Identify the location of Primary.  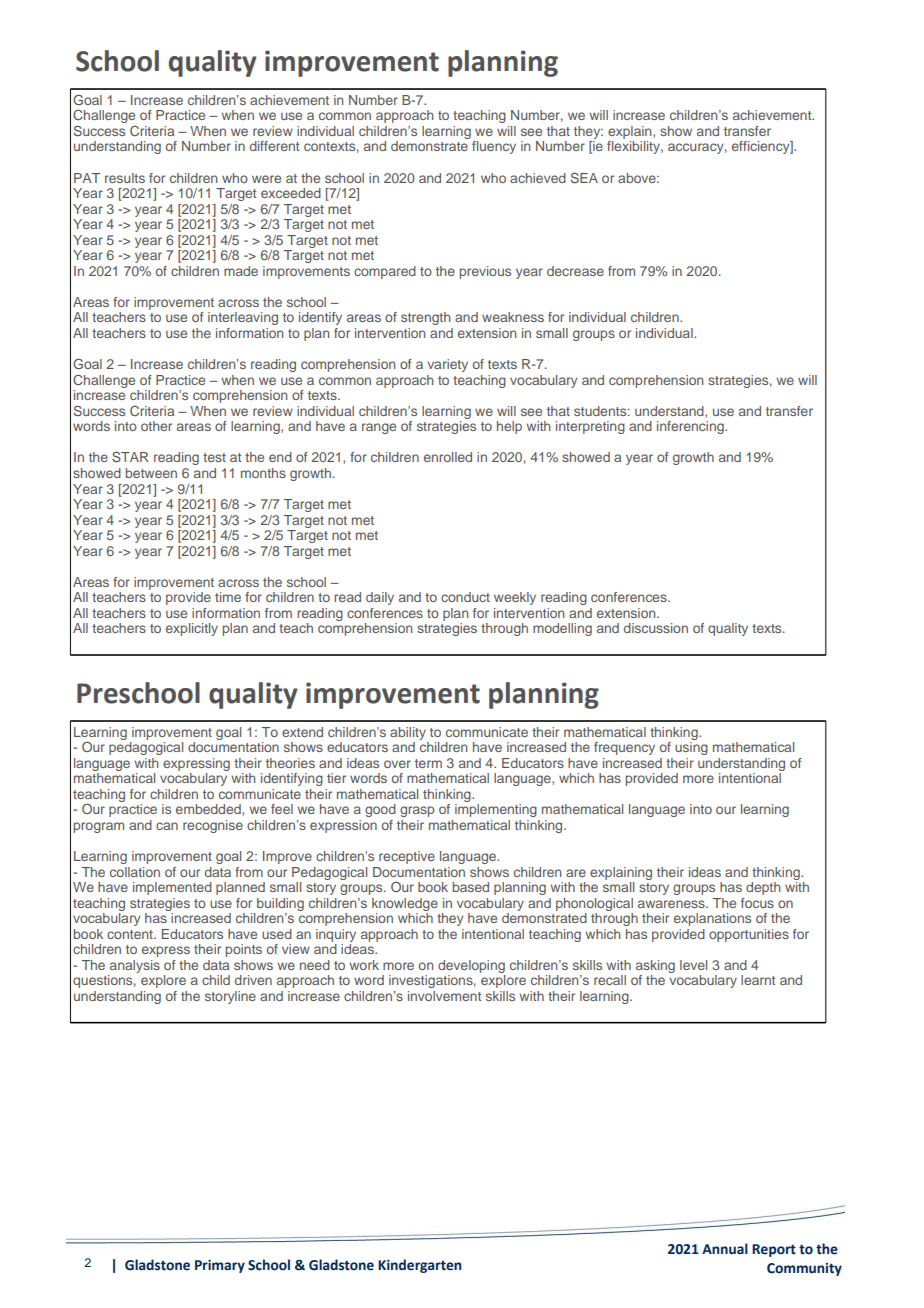
(220, 1266).
